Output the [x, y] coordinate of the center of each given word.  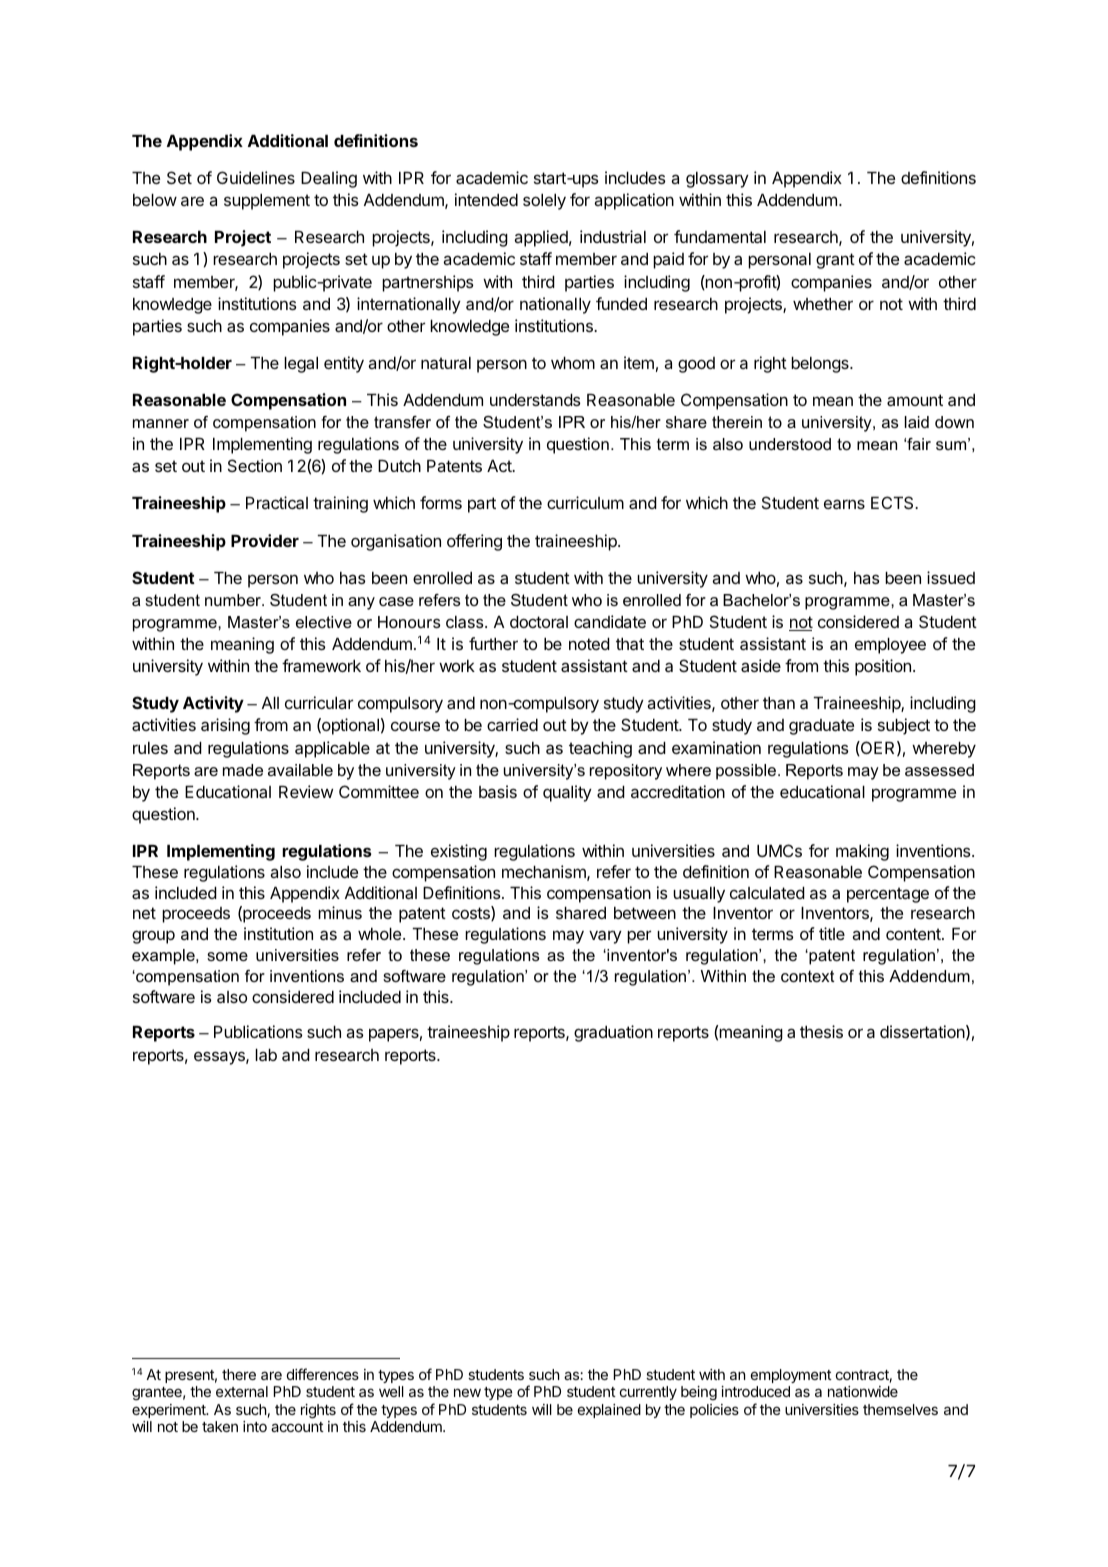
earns [844, 504]
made [243, 770]
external [242, 1391]
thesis [821, 1031]
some [227, 956]
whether [823, 304]
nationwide [863, 1391]
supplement [267, 202]
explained [609, 1411]
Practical [277, 502]
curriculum [585, 502]
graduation [613, 1033]
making [862, 852]
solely [544, 202]
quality [567, 793]
